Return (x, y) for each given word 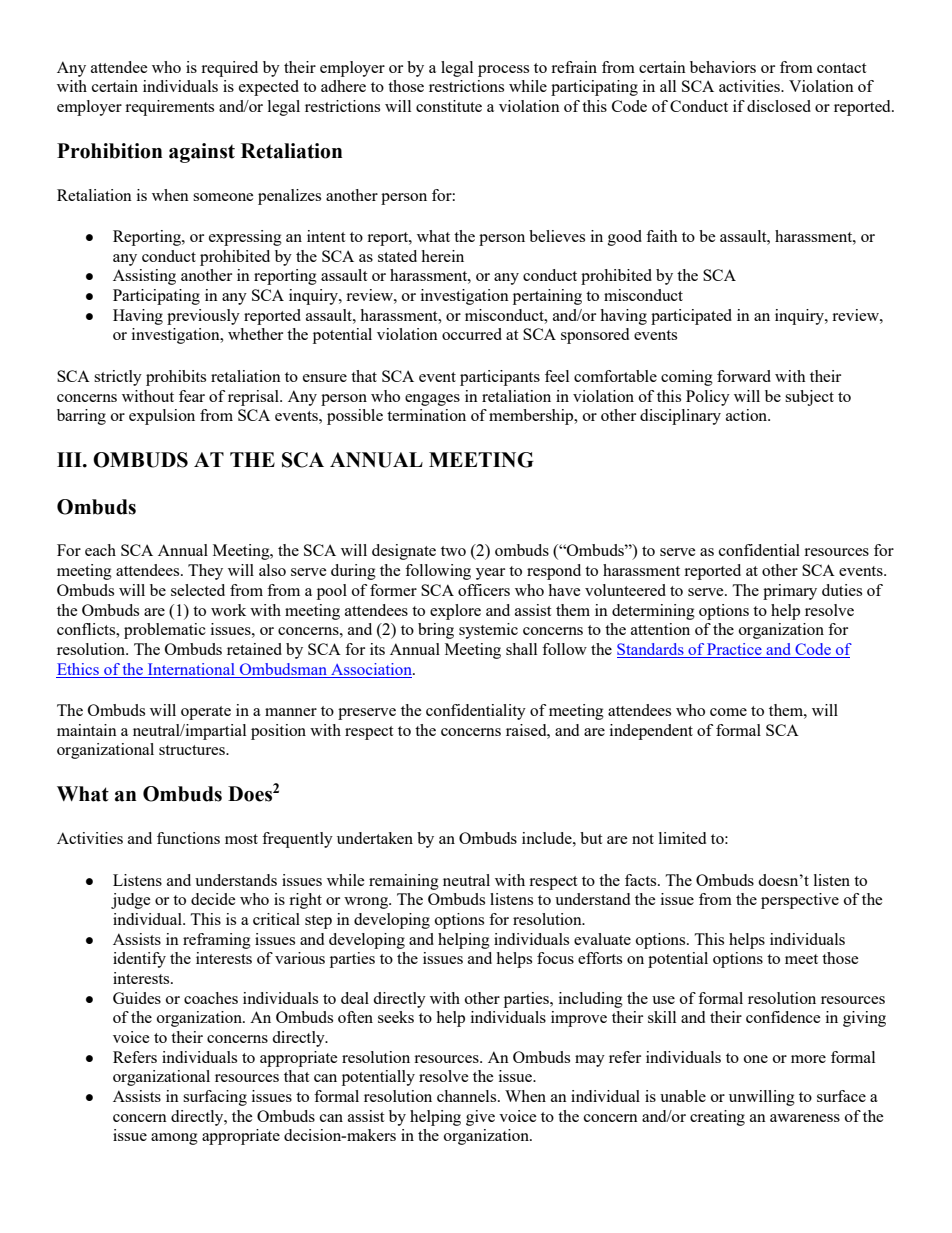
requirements (169, 108)
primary (790, 592)
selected (198, 590)
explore (455, 612)
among (174, 1139)
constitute (449, 106)
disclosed (779, 106)
